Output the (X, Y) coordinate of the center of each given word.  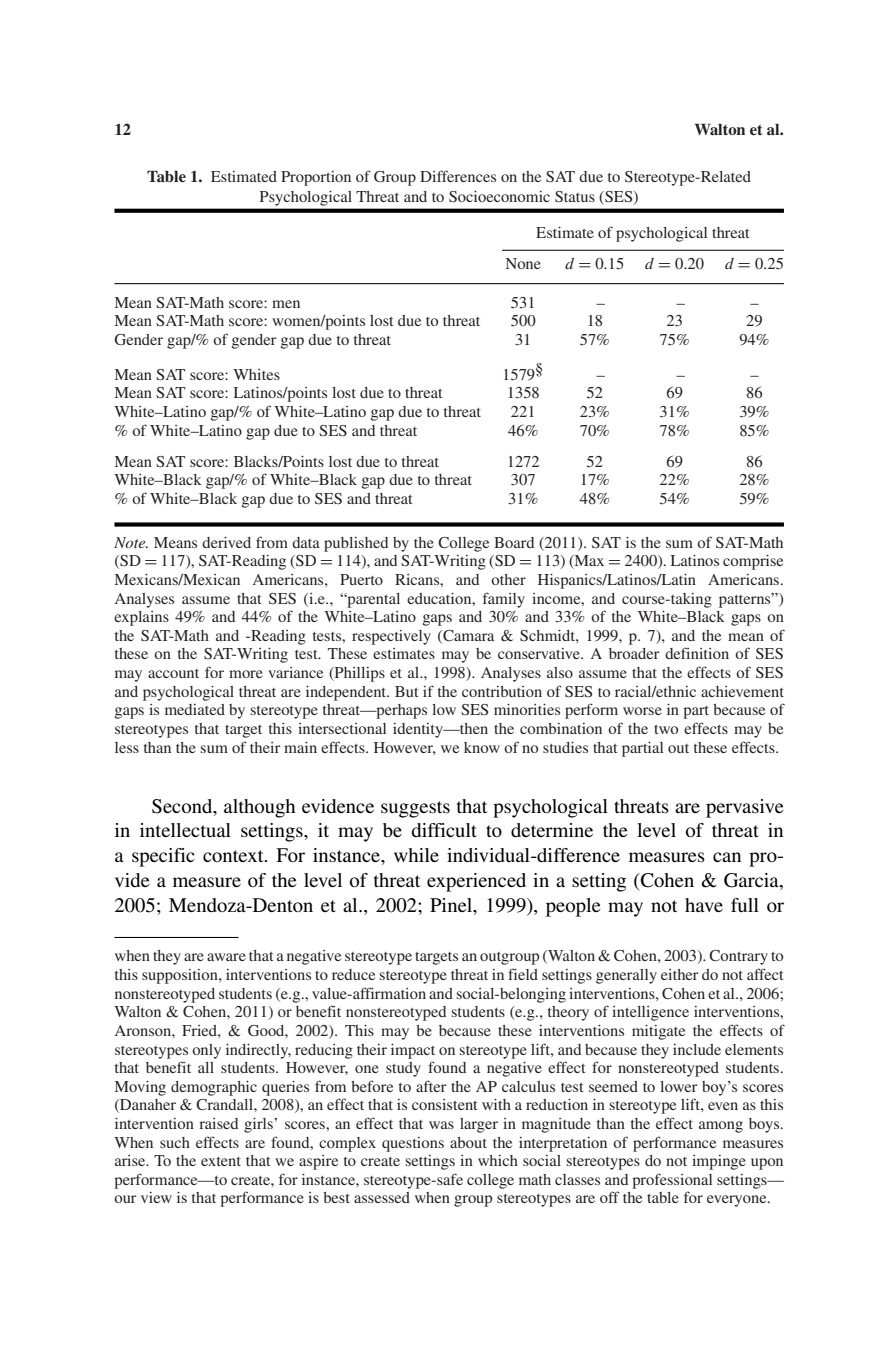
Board (514, 542)
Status (575, 197)
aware (226, 957)
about (468, 1142)
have (704, 905)
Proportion (316, 178)
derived (226, 542)
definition (697, 653)
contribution (502, 691)
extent (221, 1161)
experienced (476, 882)
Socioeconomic (499, 197)
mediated (195, 709)
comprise (753, 562)
